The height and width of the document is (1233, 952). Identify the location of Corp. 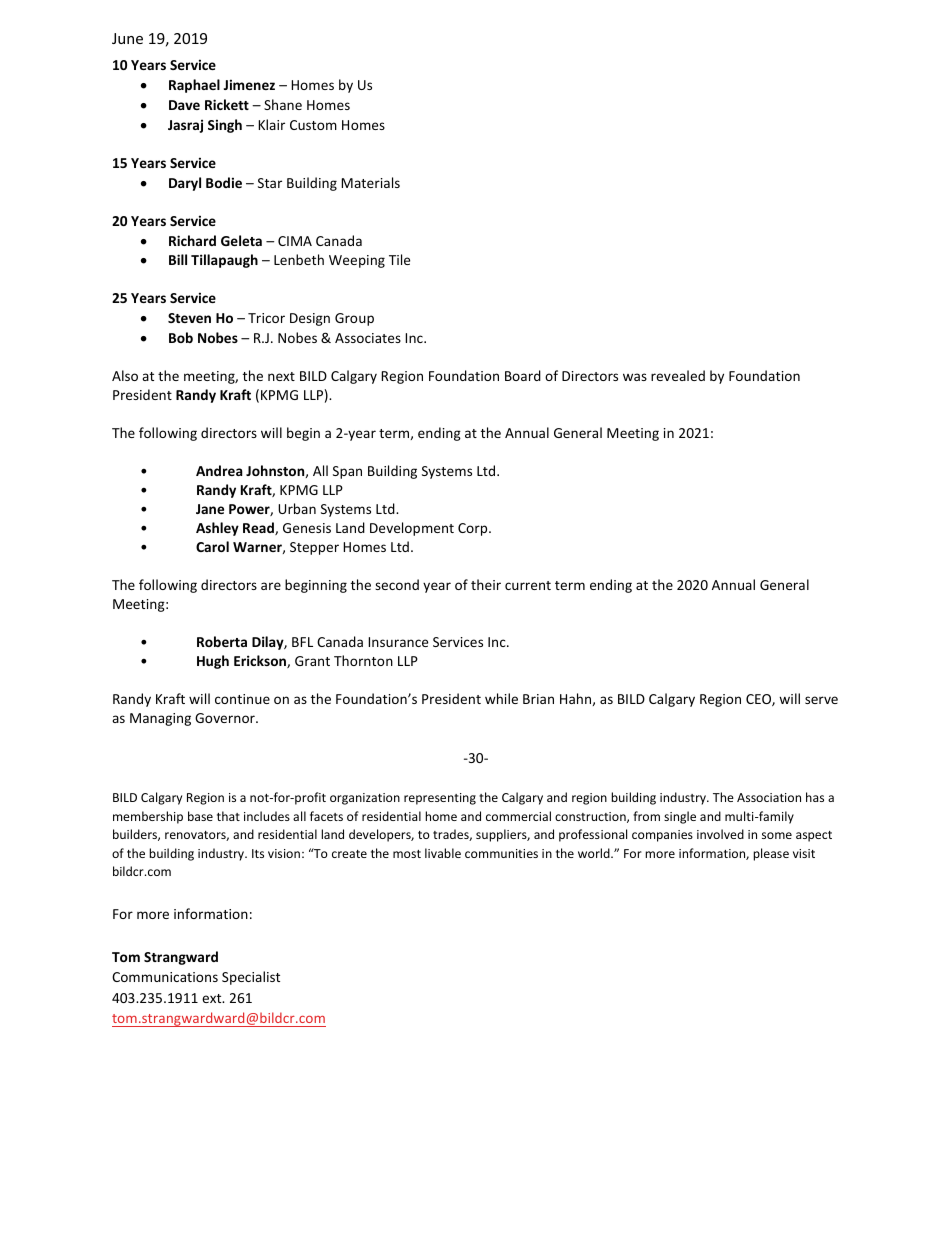
(474, 529).
